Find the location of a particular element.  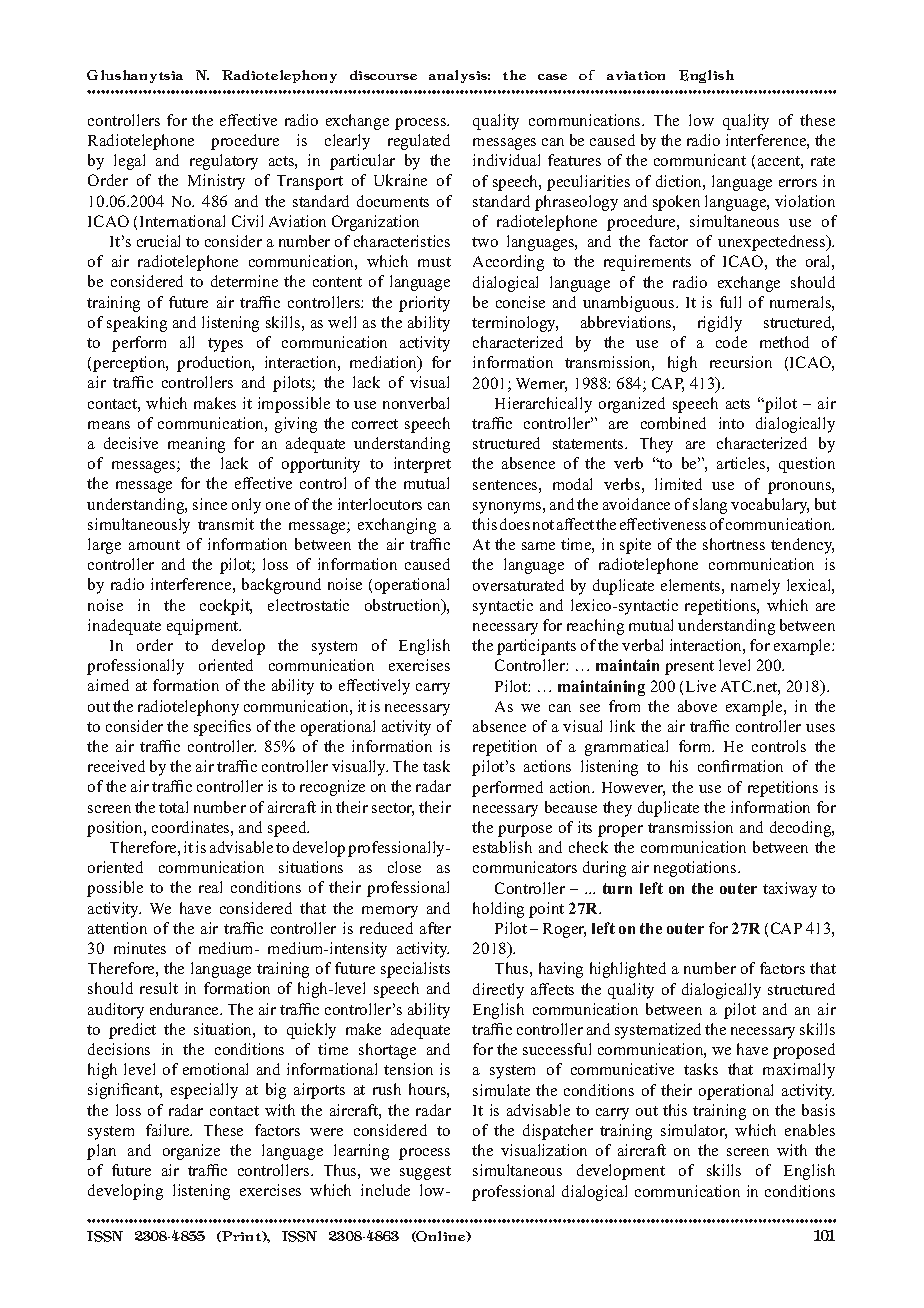

total is located at coordinates (173, 807).
